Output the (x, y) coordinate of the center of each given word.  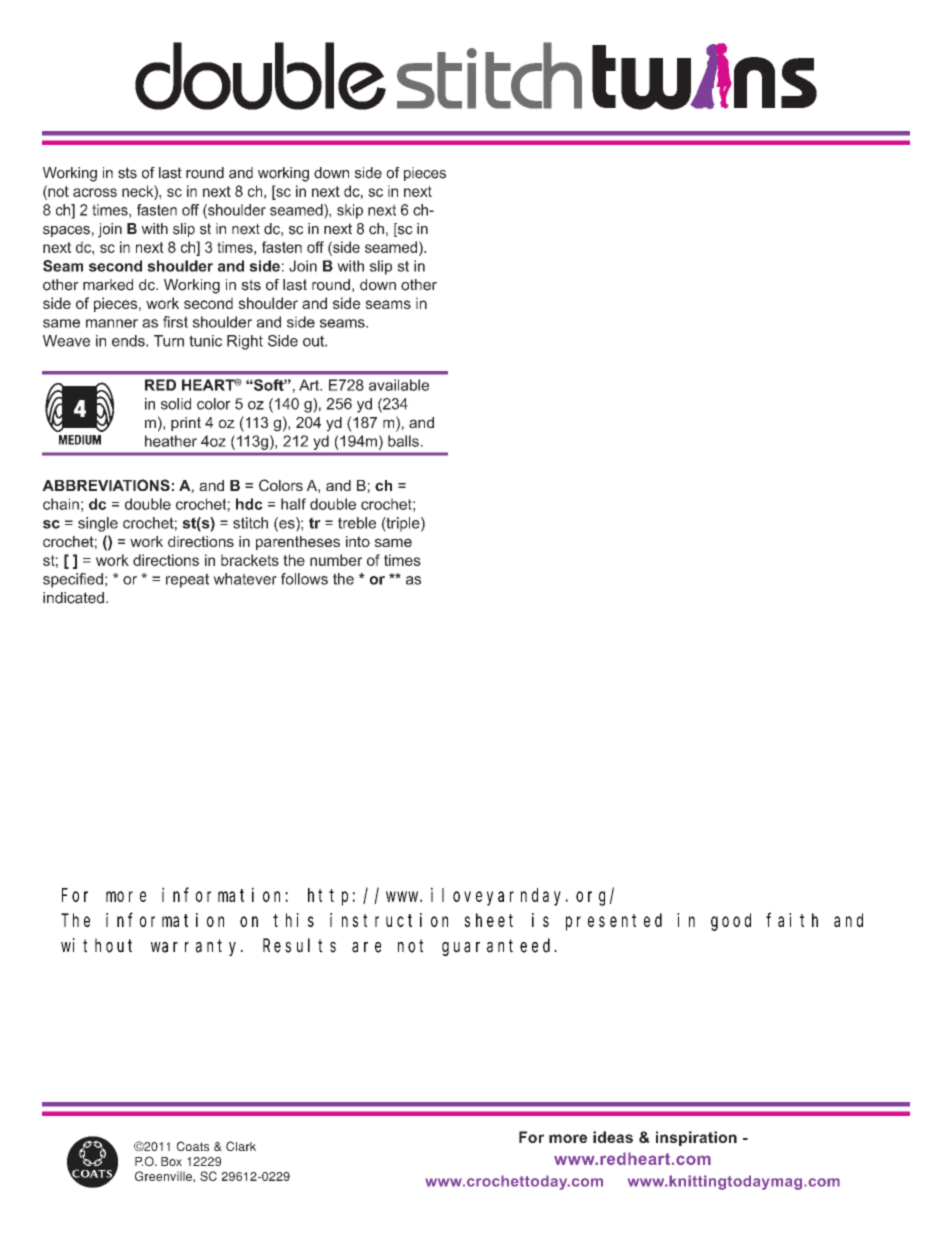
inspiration (696, 1138)
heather (171, 441)
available (399, 385)
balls (403, 441)
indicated (73, 598)
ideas (613, 1137)
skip (350, 211)
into (358, 541)
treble (357, 523)
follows (304, 579)
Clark (241, 1146)
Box (171, 1161)
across (95, 192)
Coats (193, 1146)
